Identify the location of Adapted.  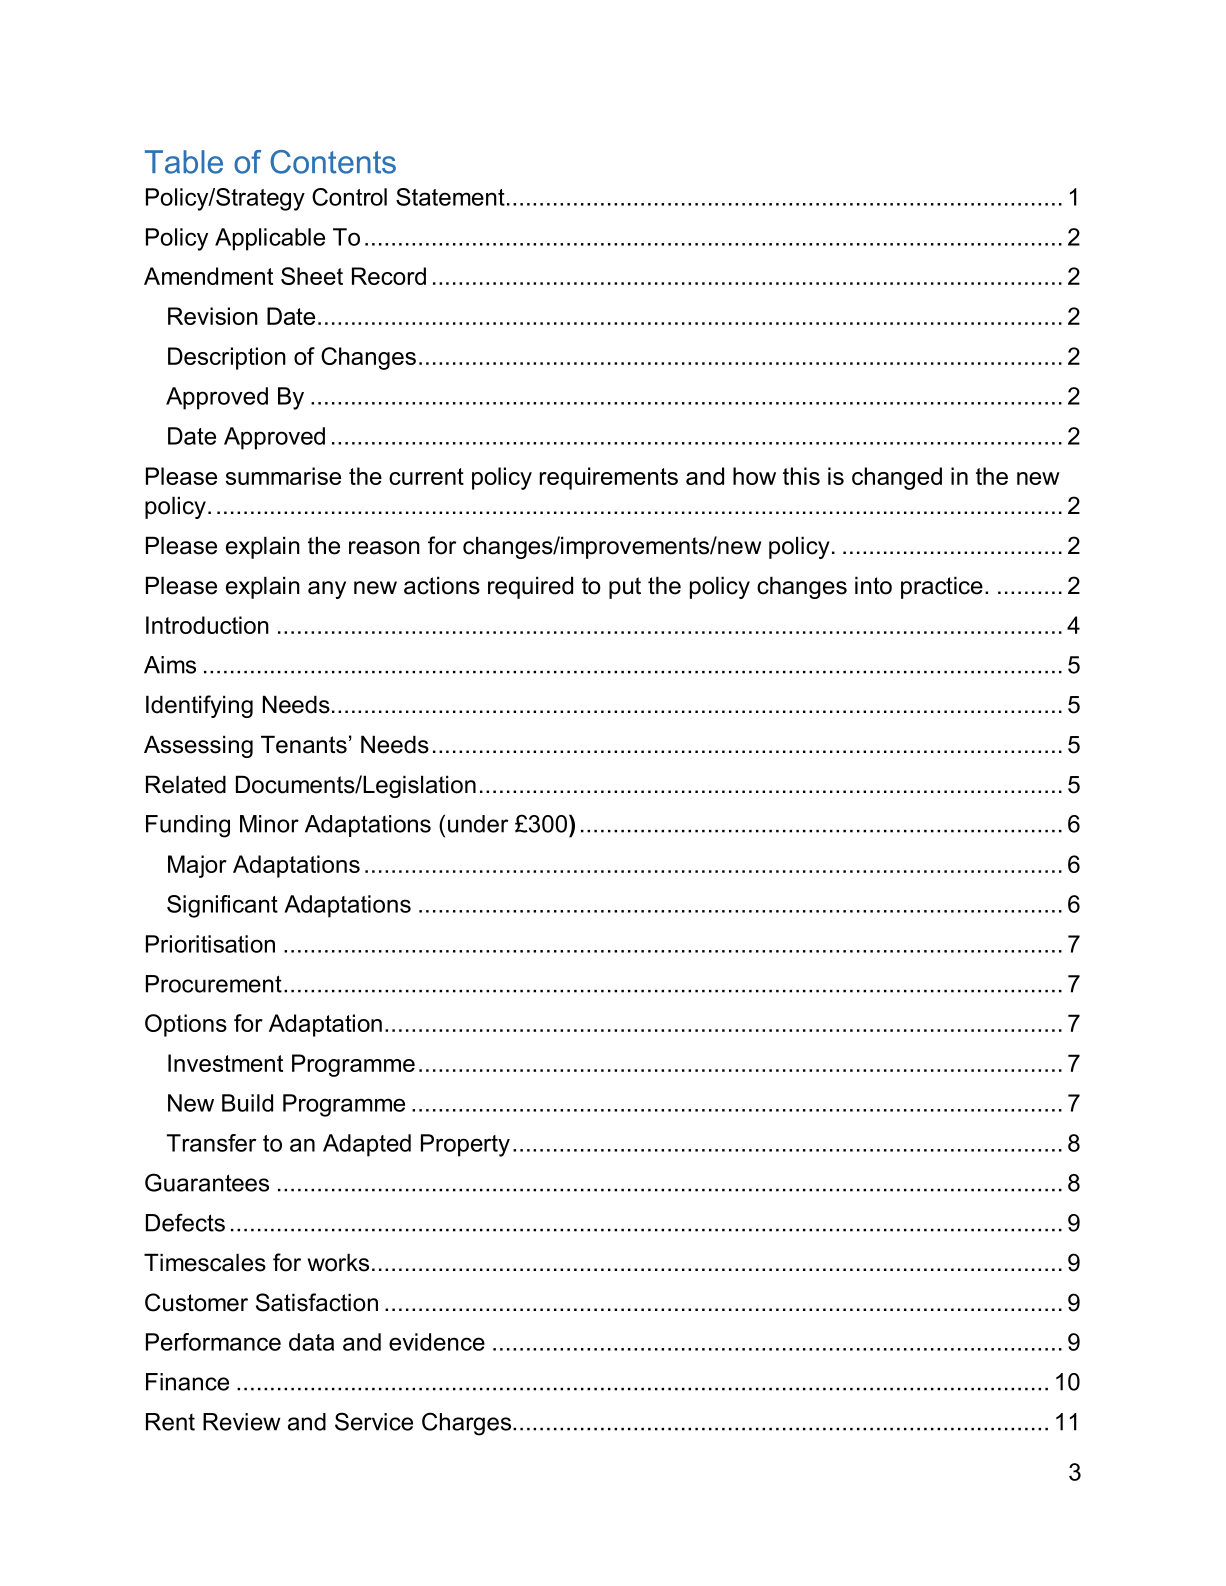
(367, 1145).
